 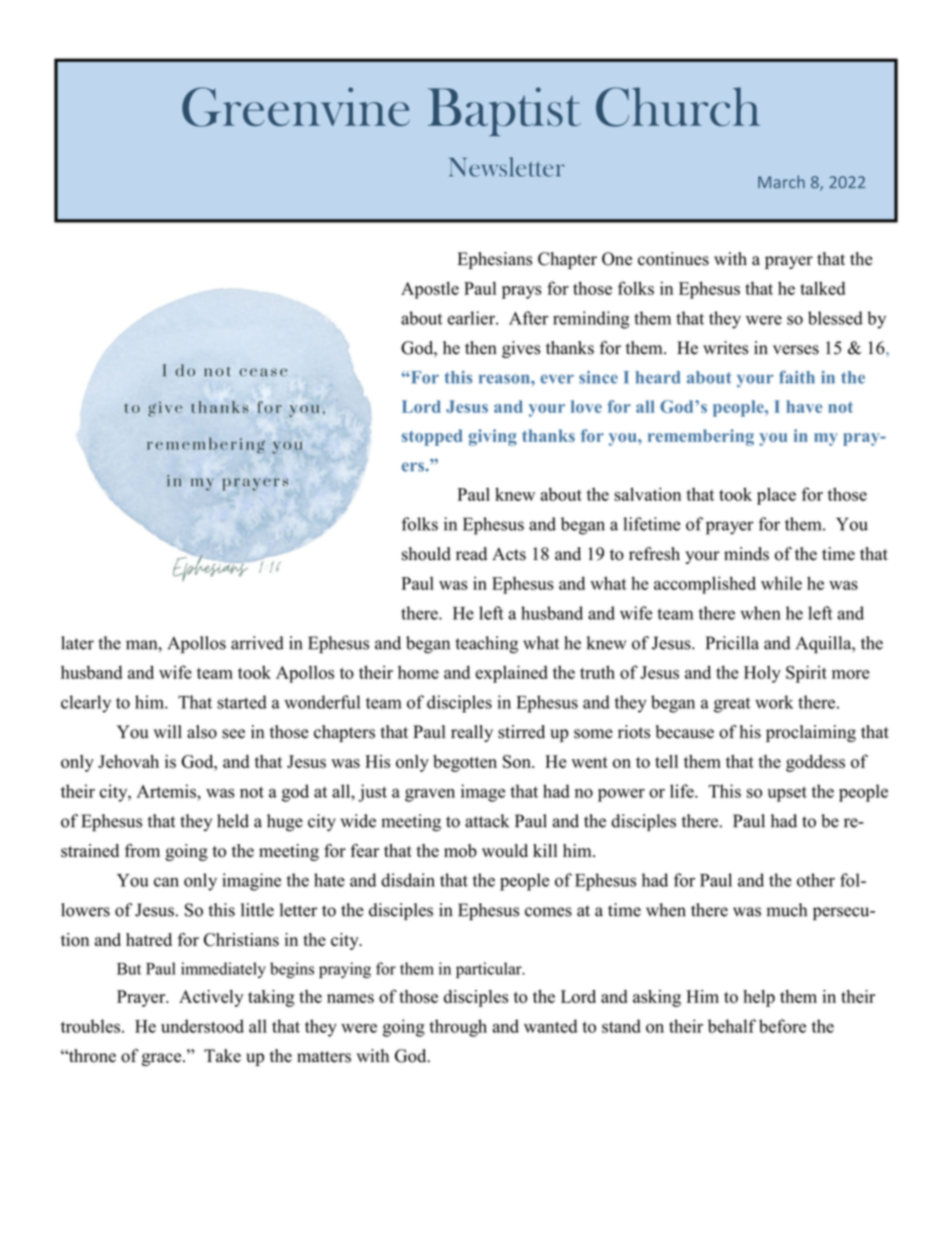 I want to click on Ephesians, so click(x=495, y=260).
